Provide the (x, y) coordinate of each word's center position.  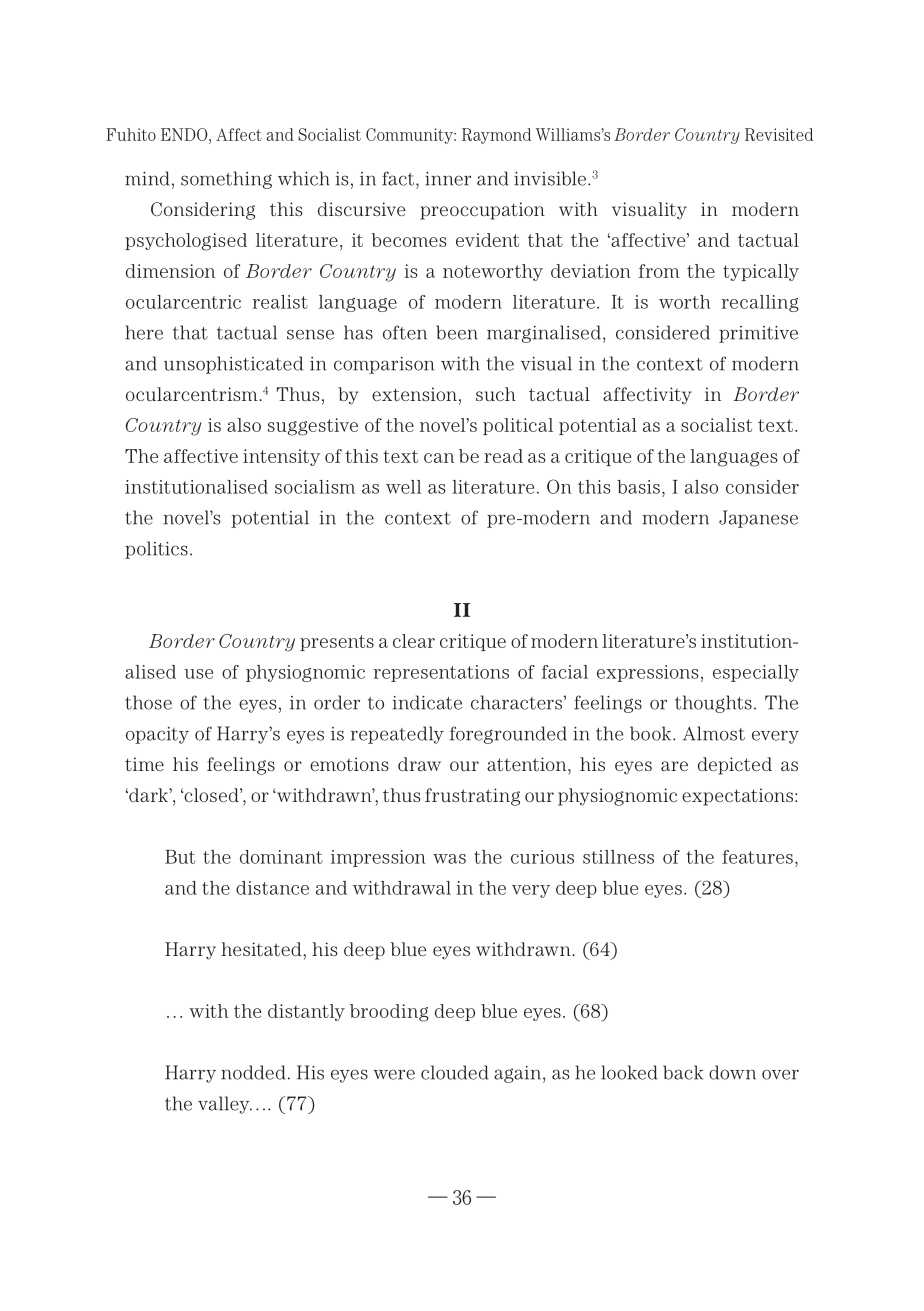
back (683, 1072)
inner (448, 179)
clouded (454, 1072)
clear (414, 641)
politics (156, 550)
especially (756, 673)
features (757, 857)
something (226, 180)
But (180, 857)
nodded (253, 1072)
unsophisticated (233, 365)
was (449, 859)
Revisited (779, 134)
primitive (758, 334)
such (496, 394)
